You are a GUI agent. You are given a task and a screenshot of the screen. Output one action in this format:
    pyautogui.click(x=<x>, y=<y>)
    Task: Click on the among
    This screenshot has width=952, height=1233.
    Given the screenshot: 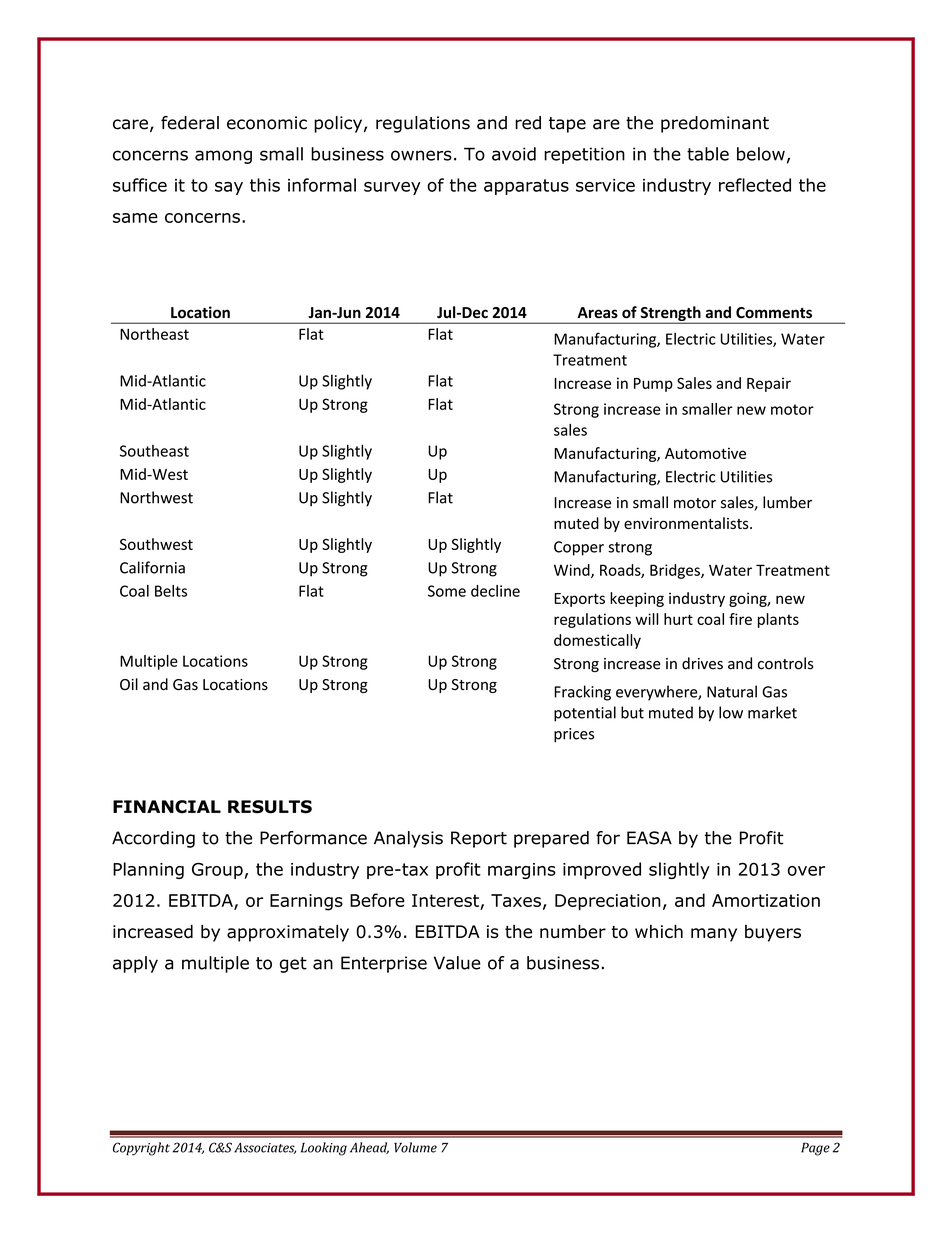 What is the action you would take?
    pyautogui.click(x=223, y=157)
